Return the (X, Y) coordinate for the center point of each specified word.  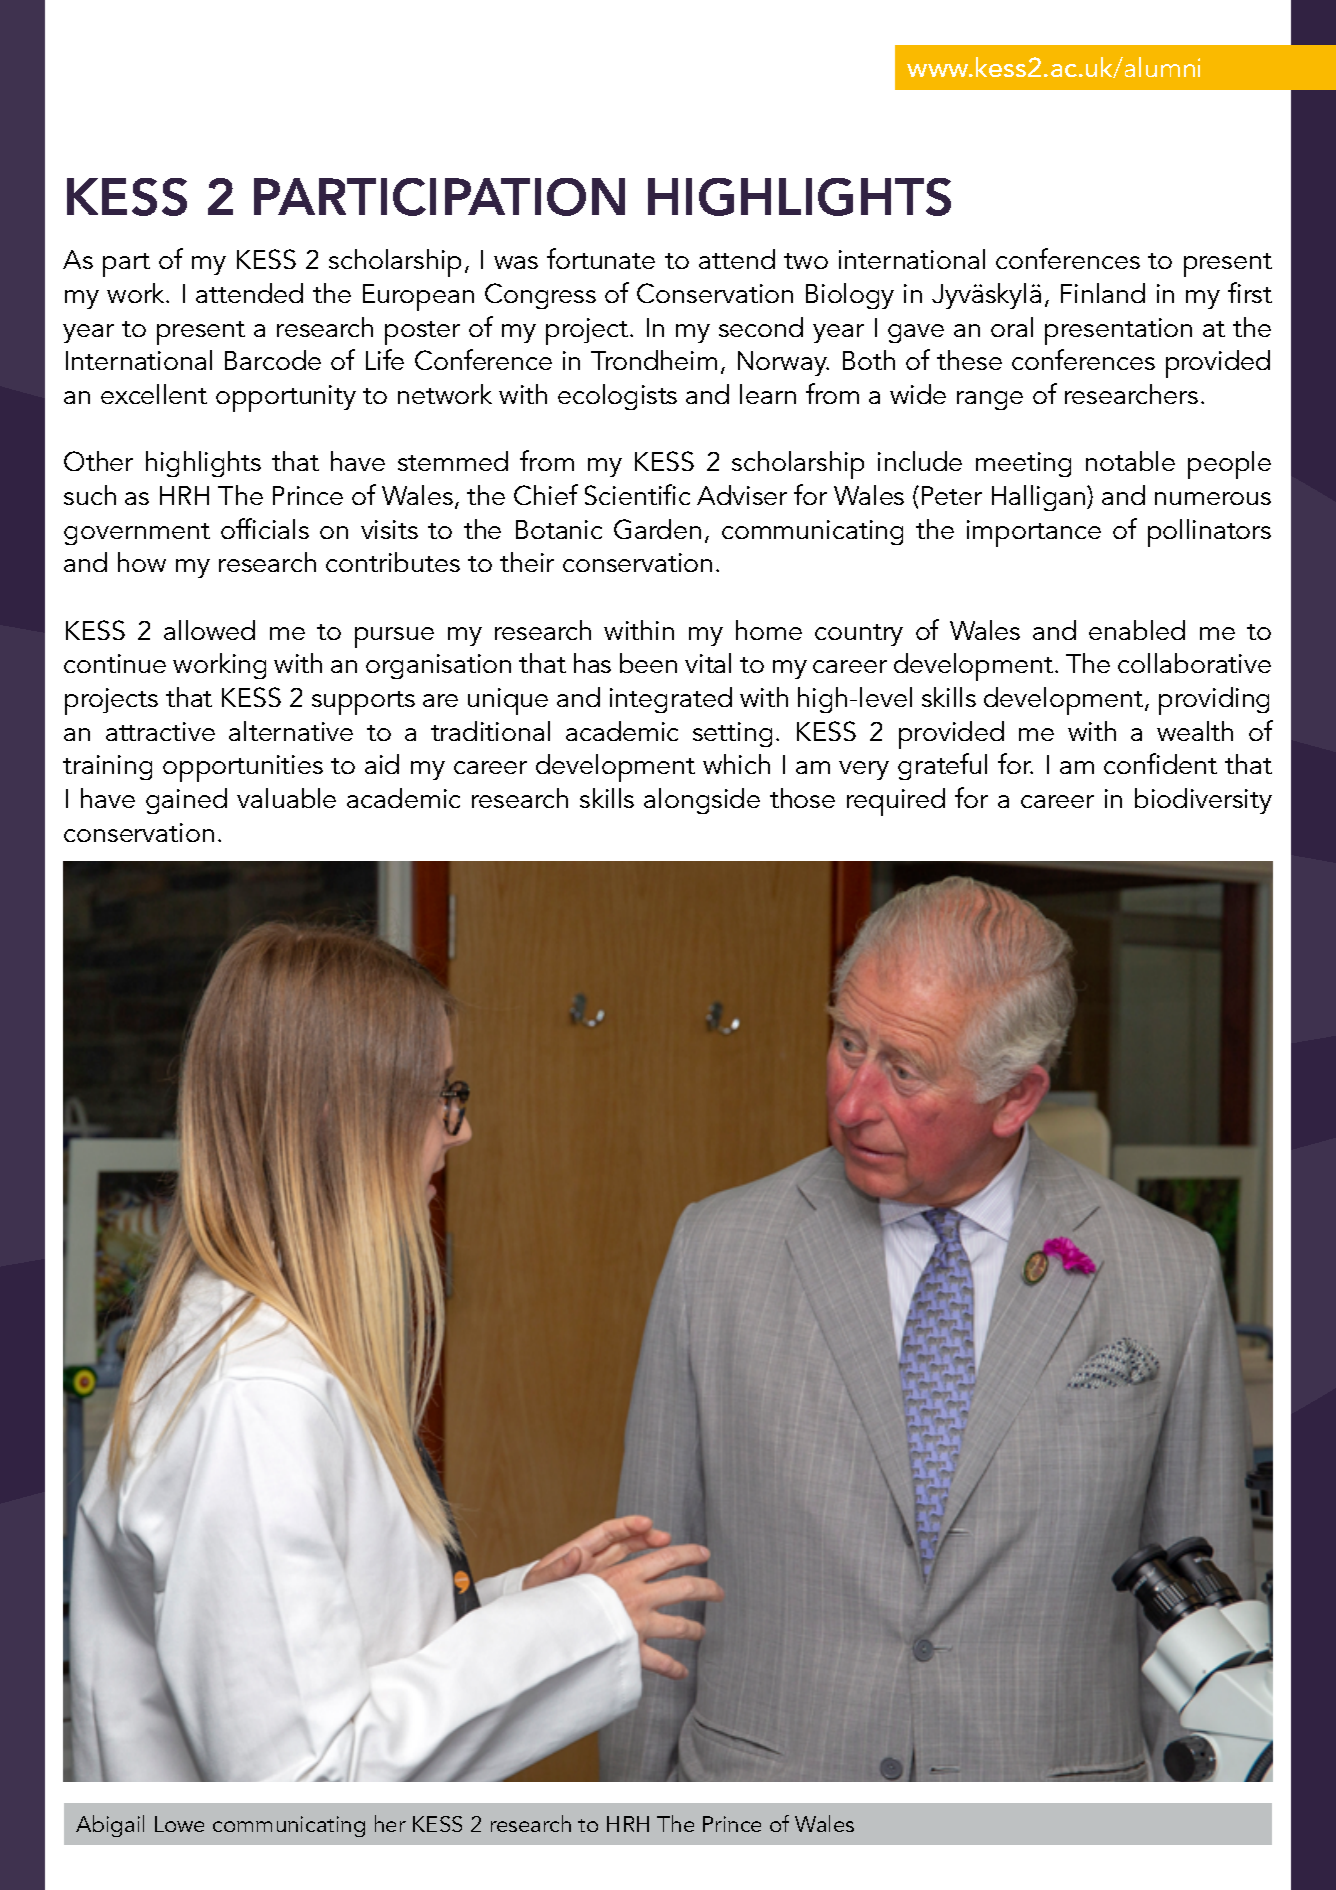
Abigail (110, 1826)
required (896, 802)
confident (1160, 763)
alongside (702, 801)
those (802, 798)
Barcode (273, 360)
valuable (286, 798)
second (761, 327)
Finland (1103, 293)
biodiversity (1203, 801)
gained (186, 801)
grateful (942, 766)
